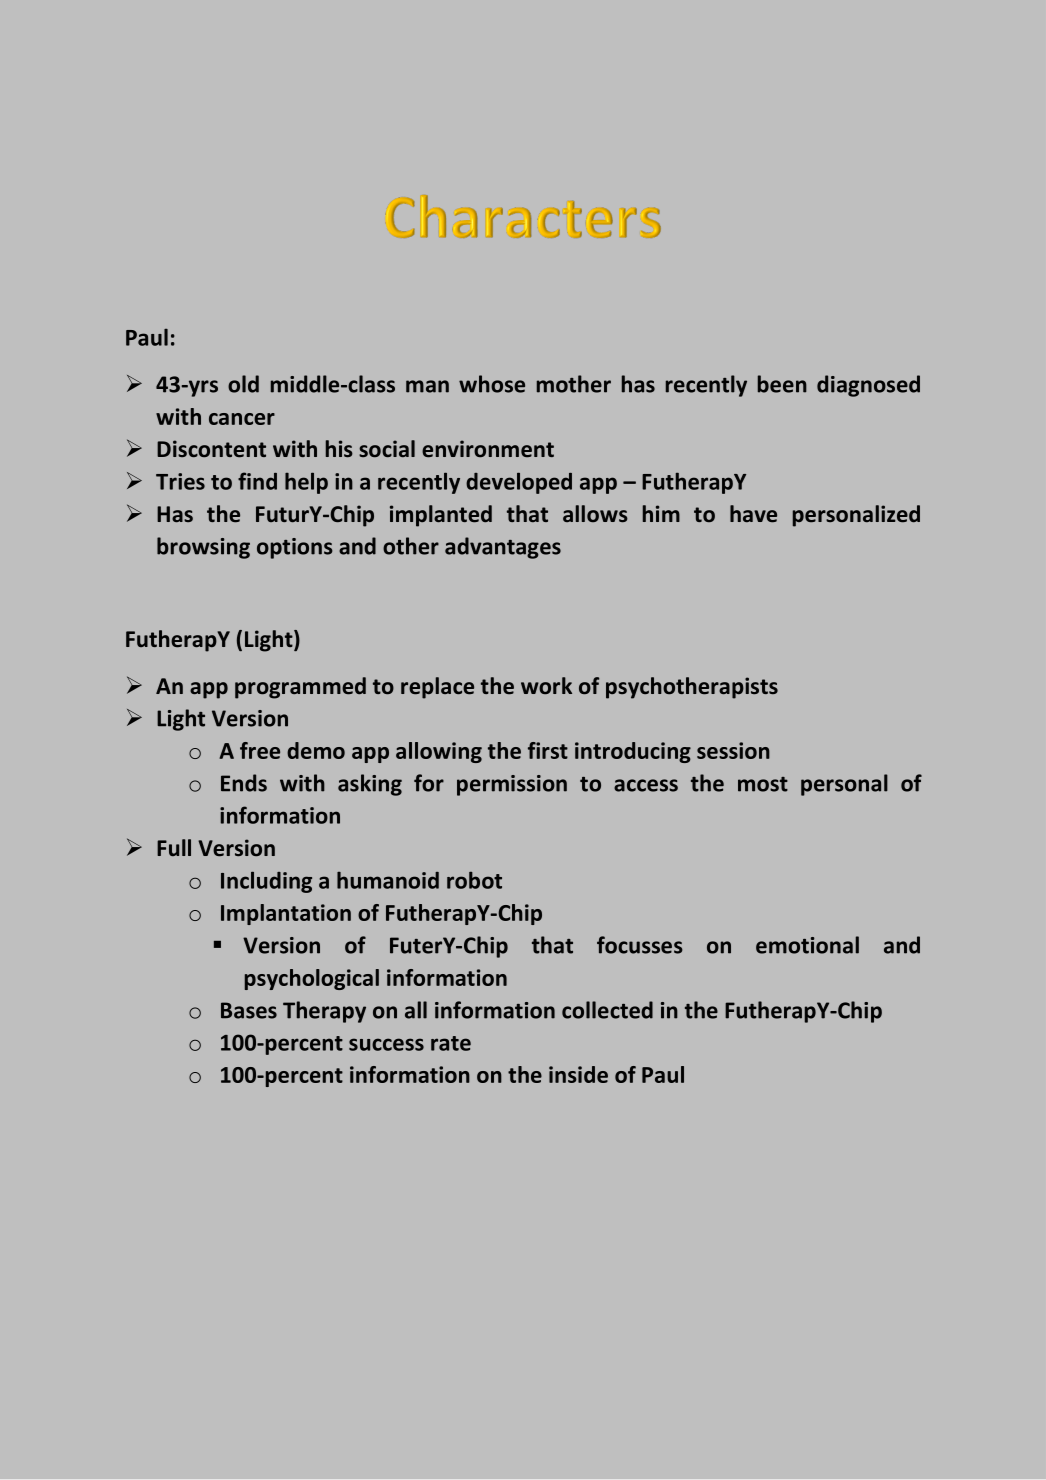  I want to click on session, so click(733, 750).
